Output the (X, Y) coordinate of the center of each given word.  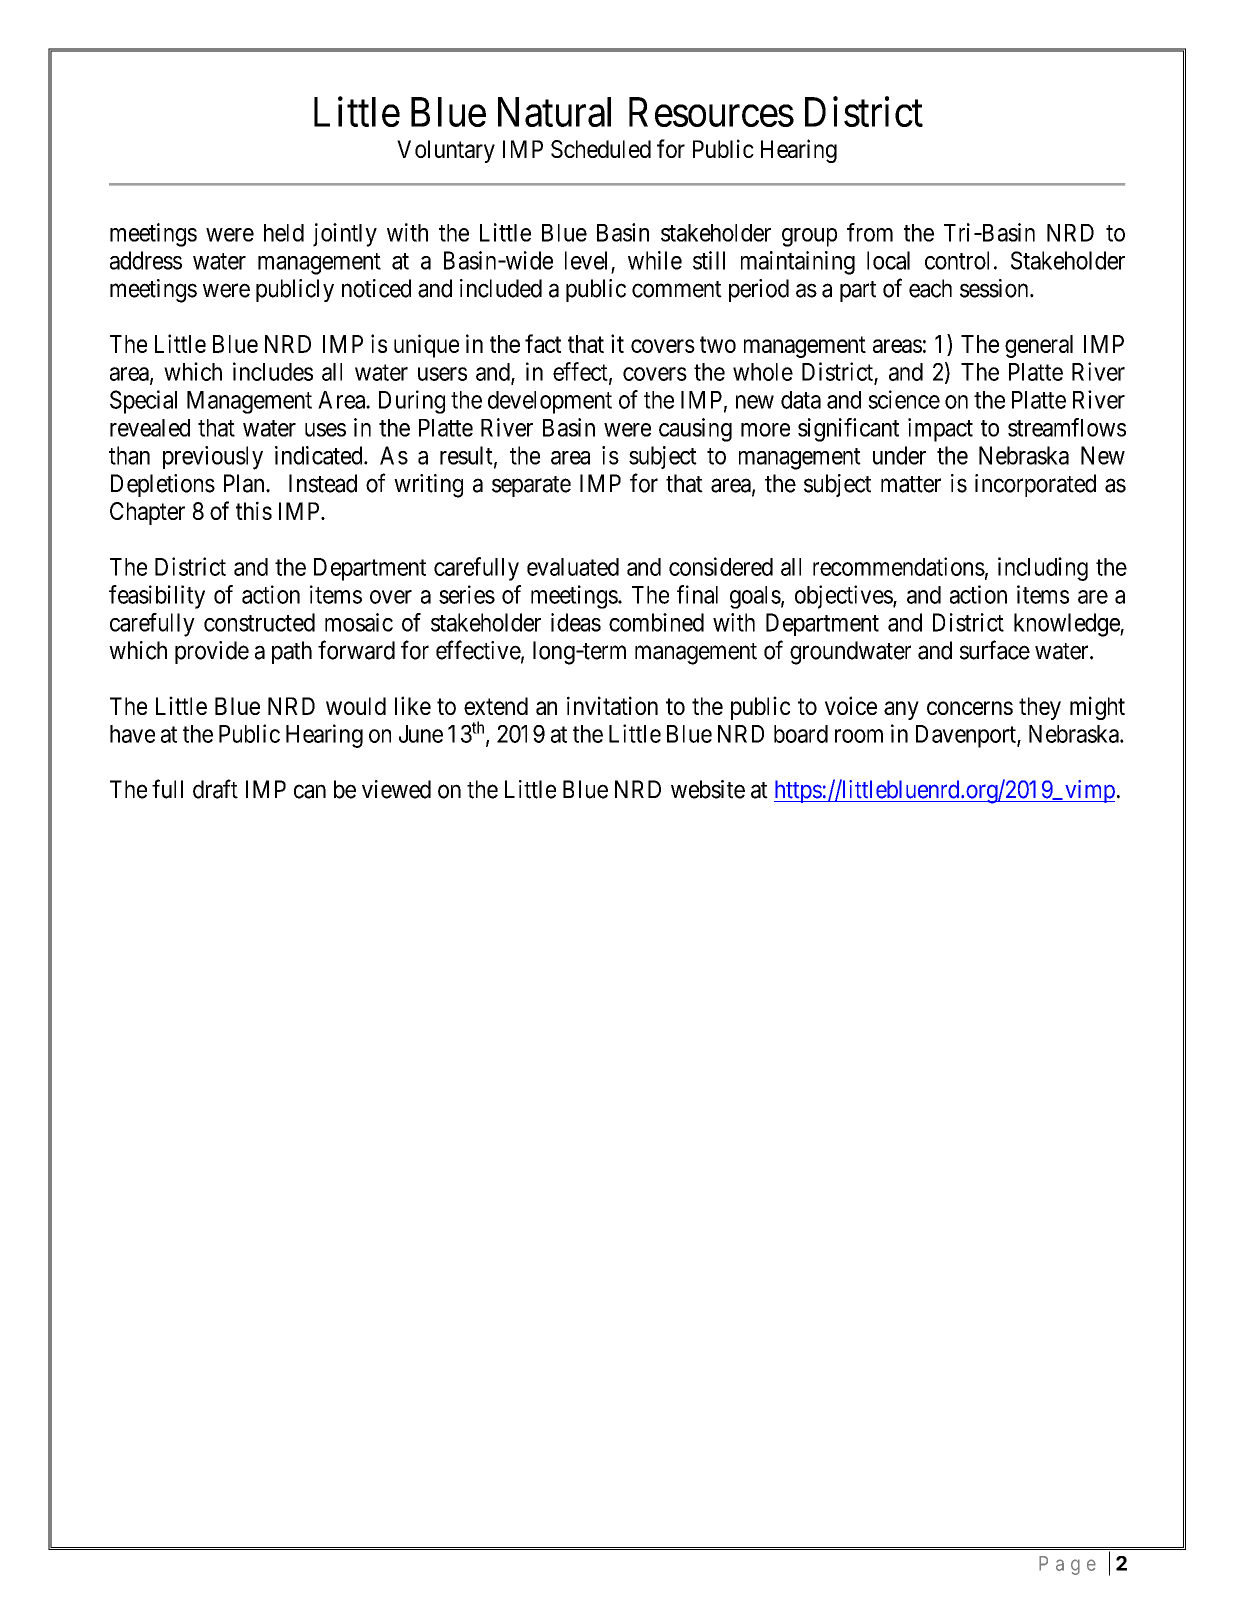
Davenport (967, 736)
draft (215, 789)
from (870, 232)
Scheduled (601, 149)
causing (695, 430)
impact (940, 430)
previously (213, 458)
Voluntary (446, 151)
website (708, 789)
